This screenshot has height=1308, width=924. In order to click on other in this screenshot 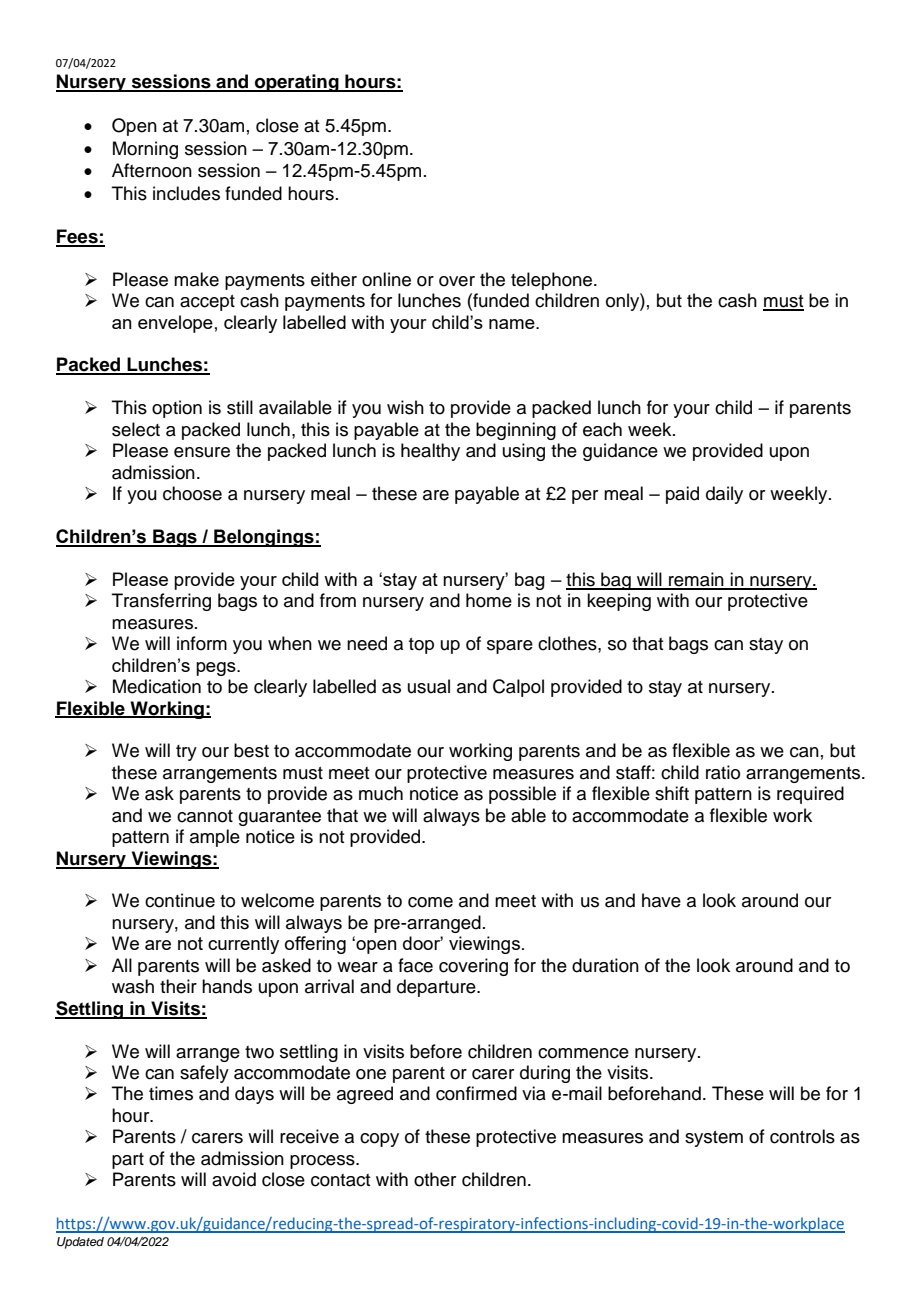, I will do `click(435, 1179)`.
